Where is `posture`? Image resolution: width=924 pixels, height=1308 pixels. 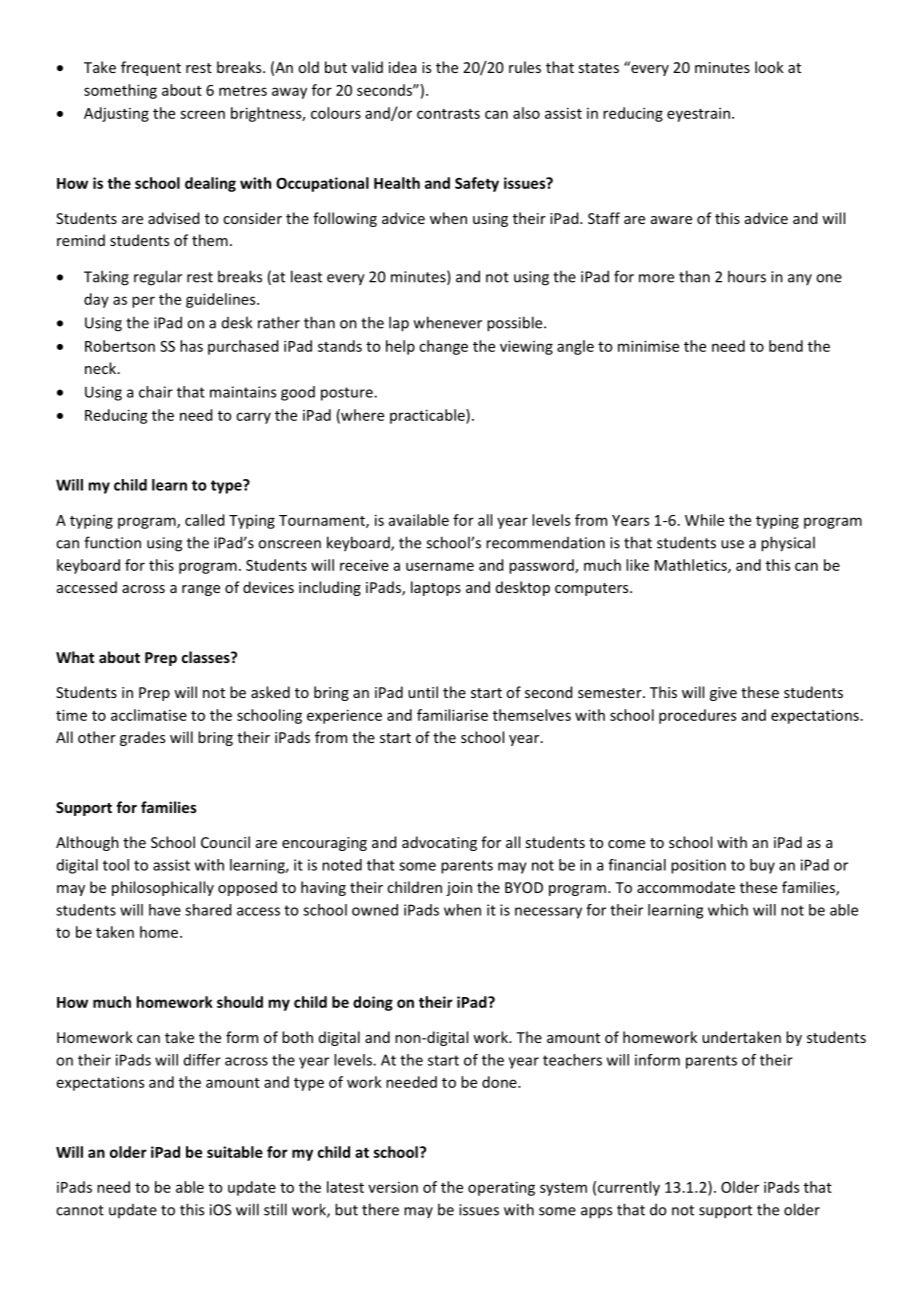 posture is located at coordinates (348, 394).
